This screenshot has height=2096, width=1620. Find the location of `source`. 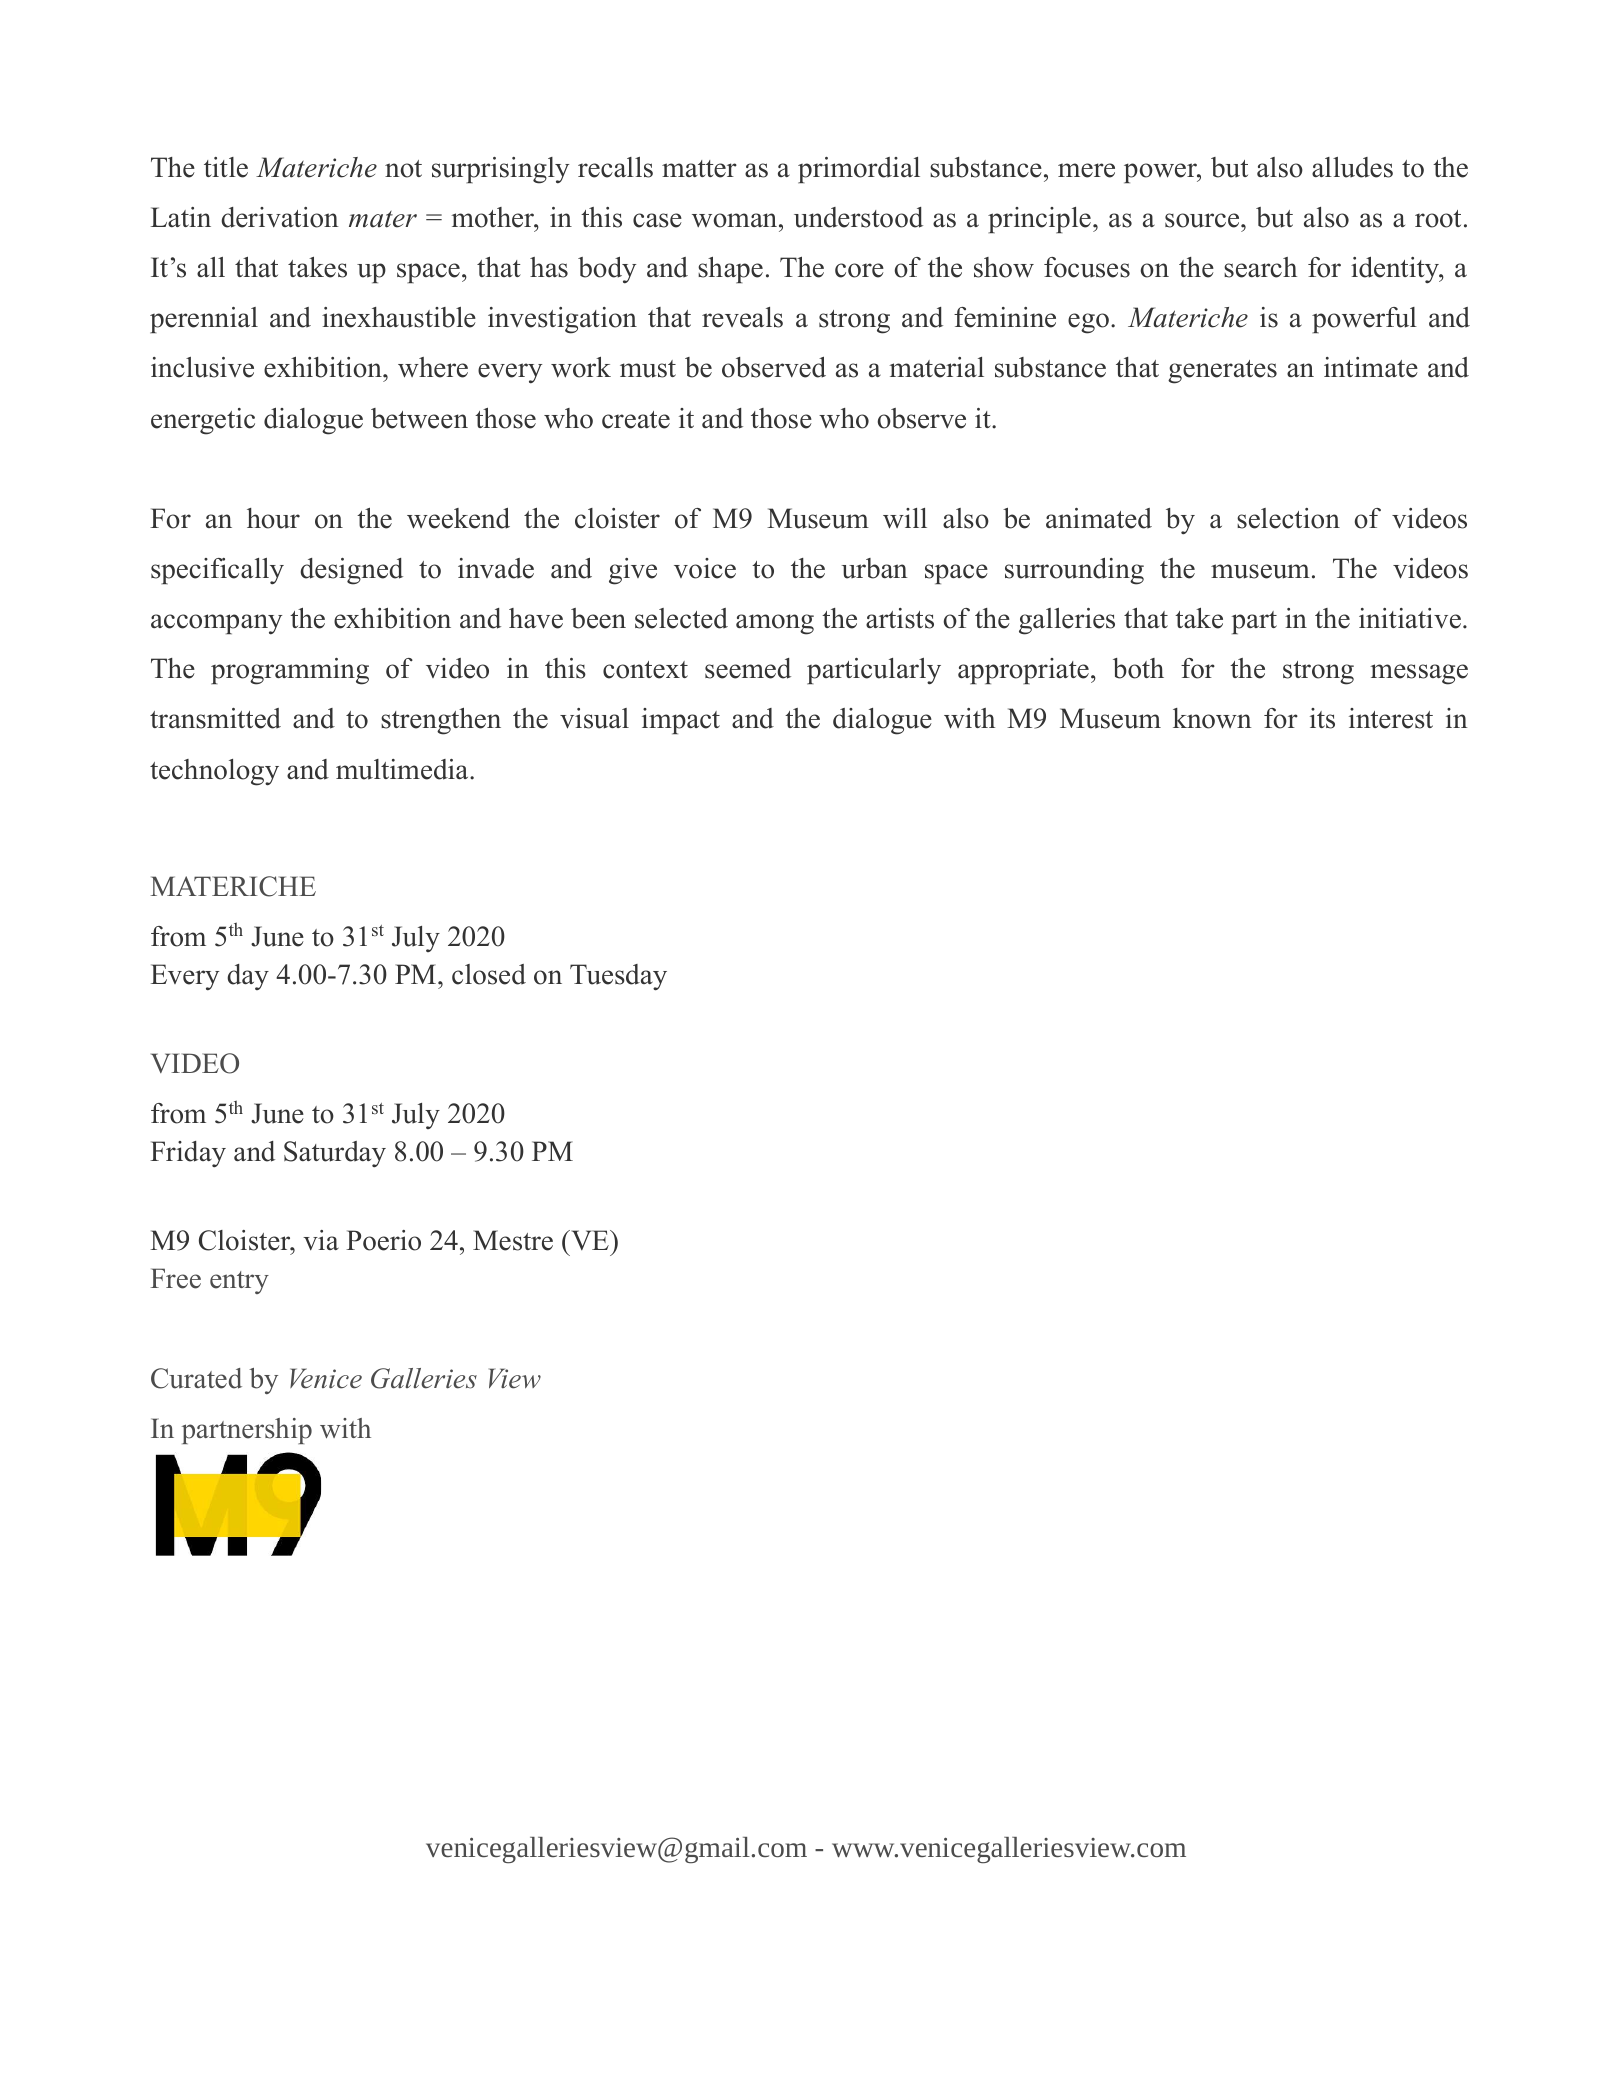

source is located at coordinates (1203, 220).
